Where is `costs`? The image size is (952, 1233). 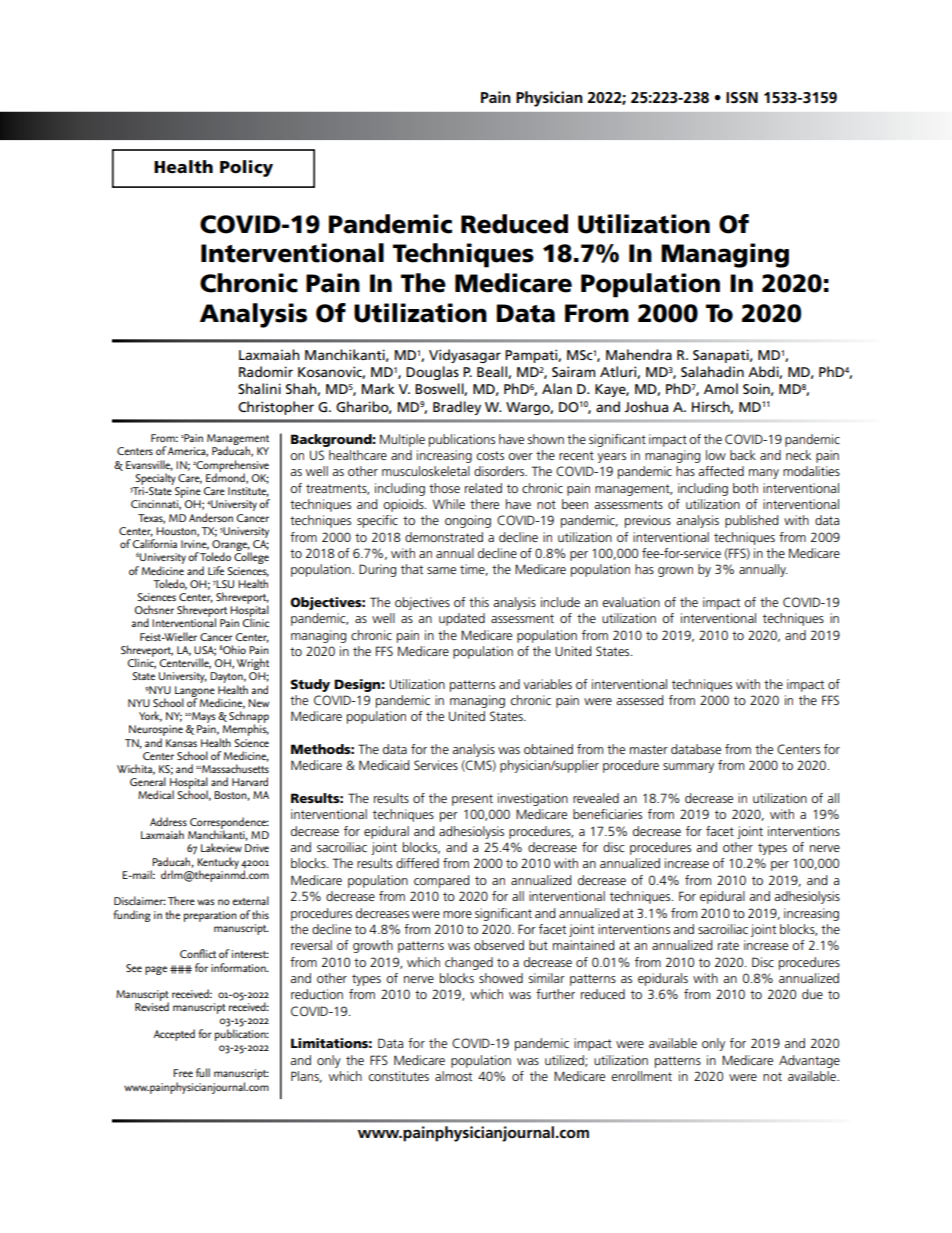
costs is located at coordinates (490, 455).
